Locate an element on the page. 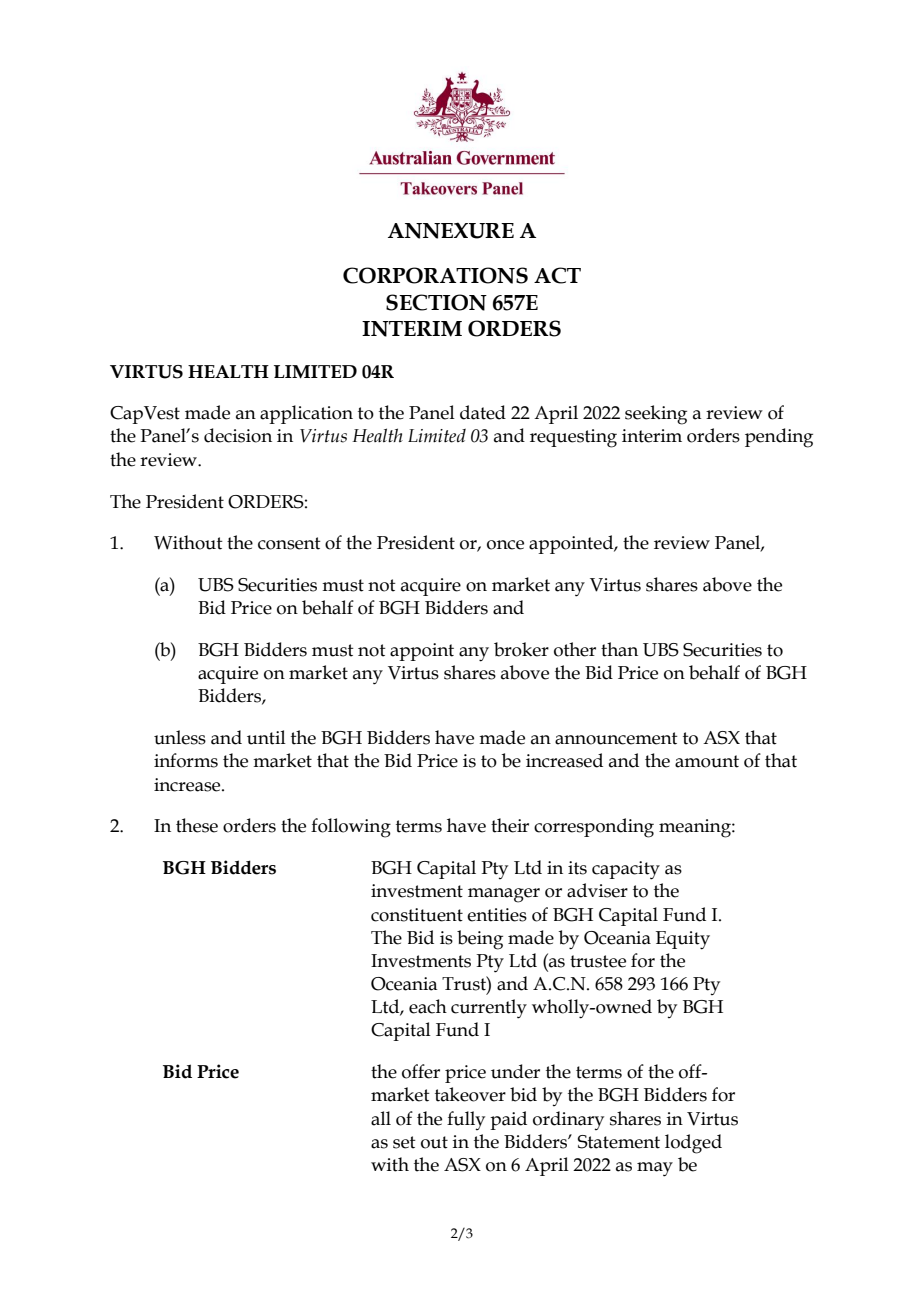 This image has width=924, height=1308. amount is located at coordinates (707, 761).
